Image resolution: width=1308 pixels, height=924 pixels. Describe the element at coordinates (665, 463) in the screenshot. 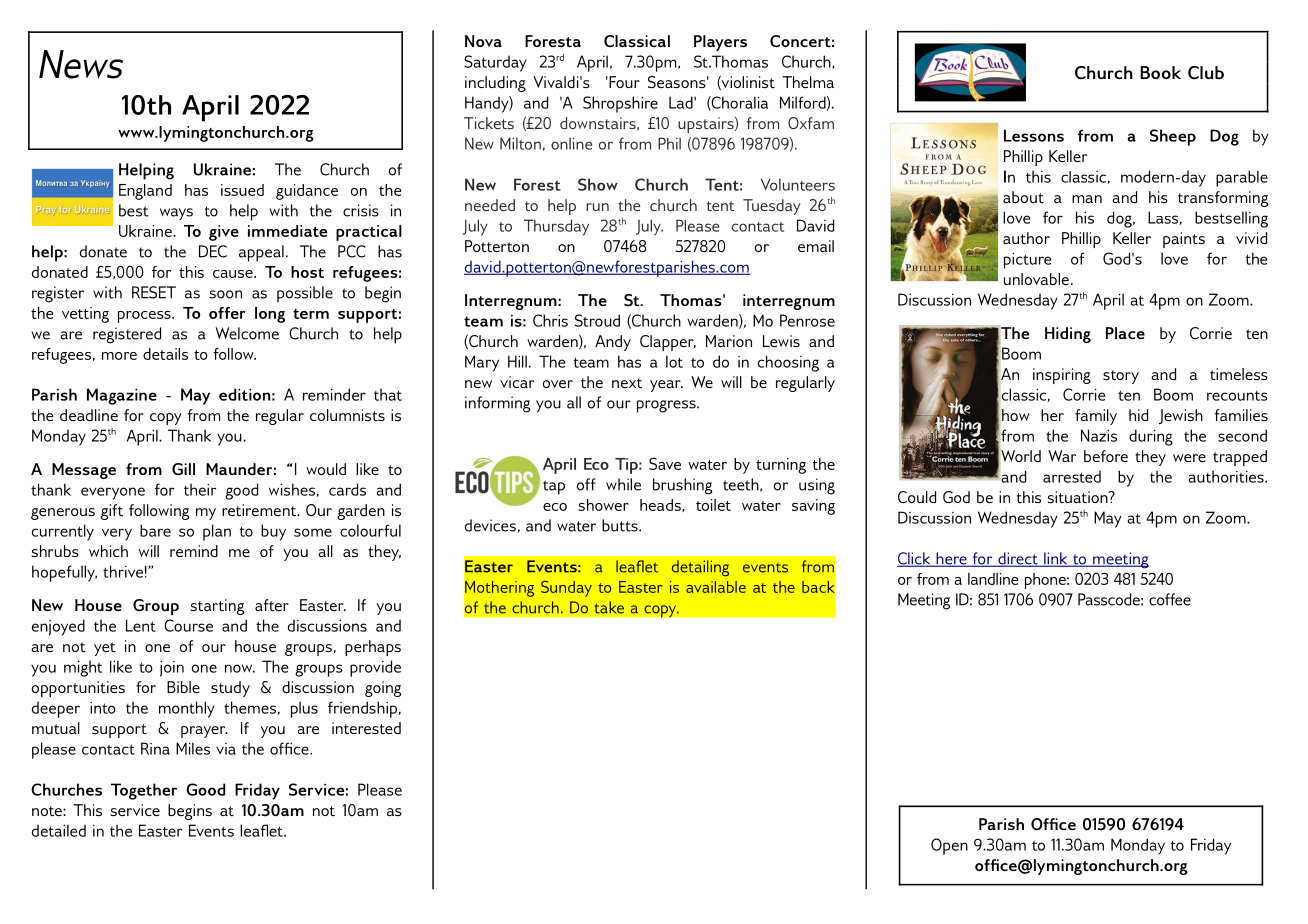

I see `Save` at that location.
